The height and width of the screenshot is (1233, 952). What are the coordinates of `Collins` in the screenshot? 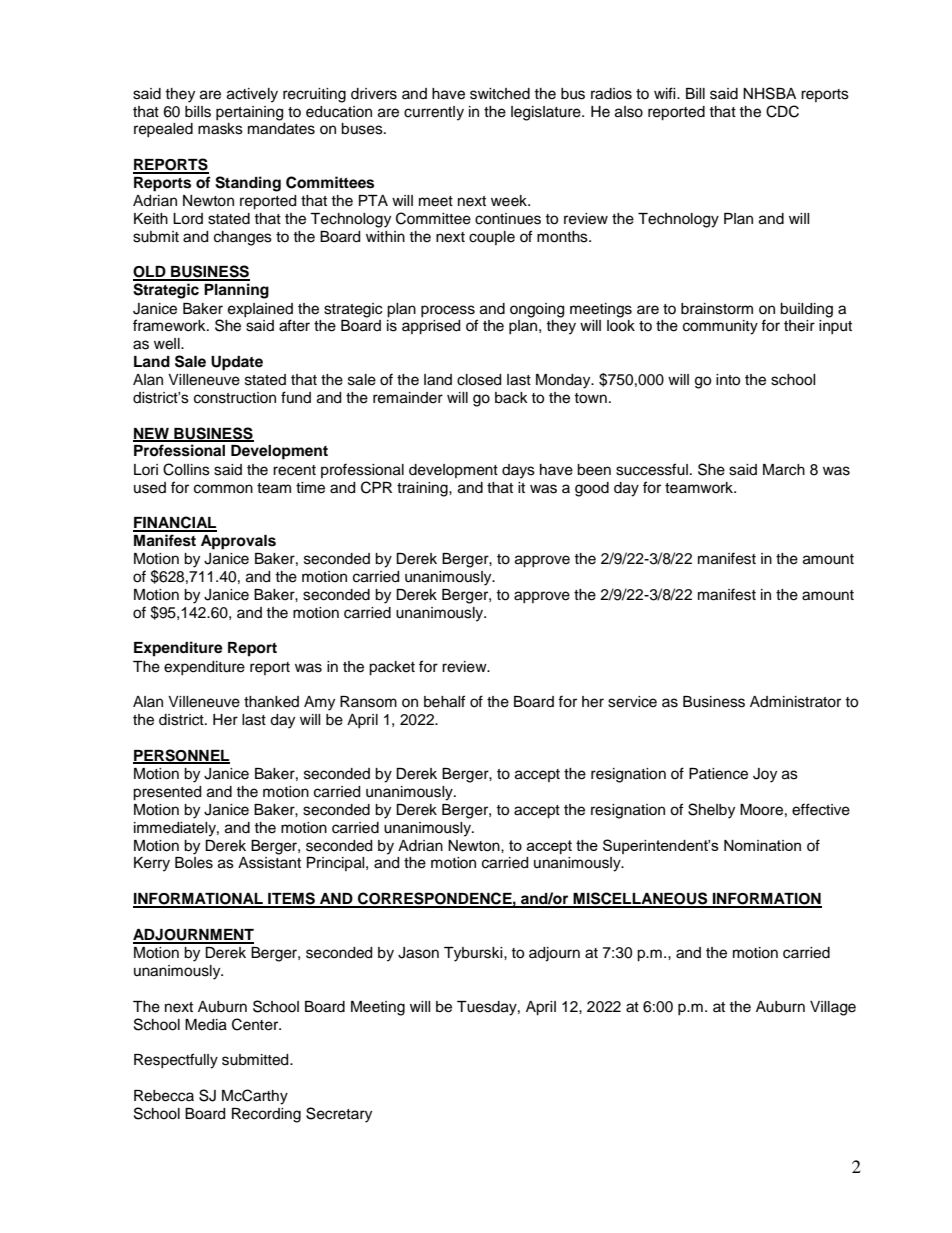 It's located at (186, 469).
